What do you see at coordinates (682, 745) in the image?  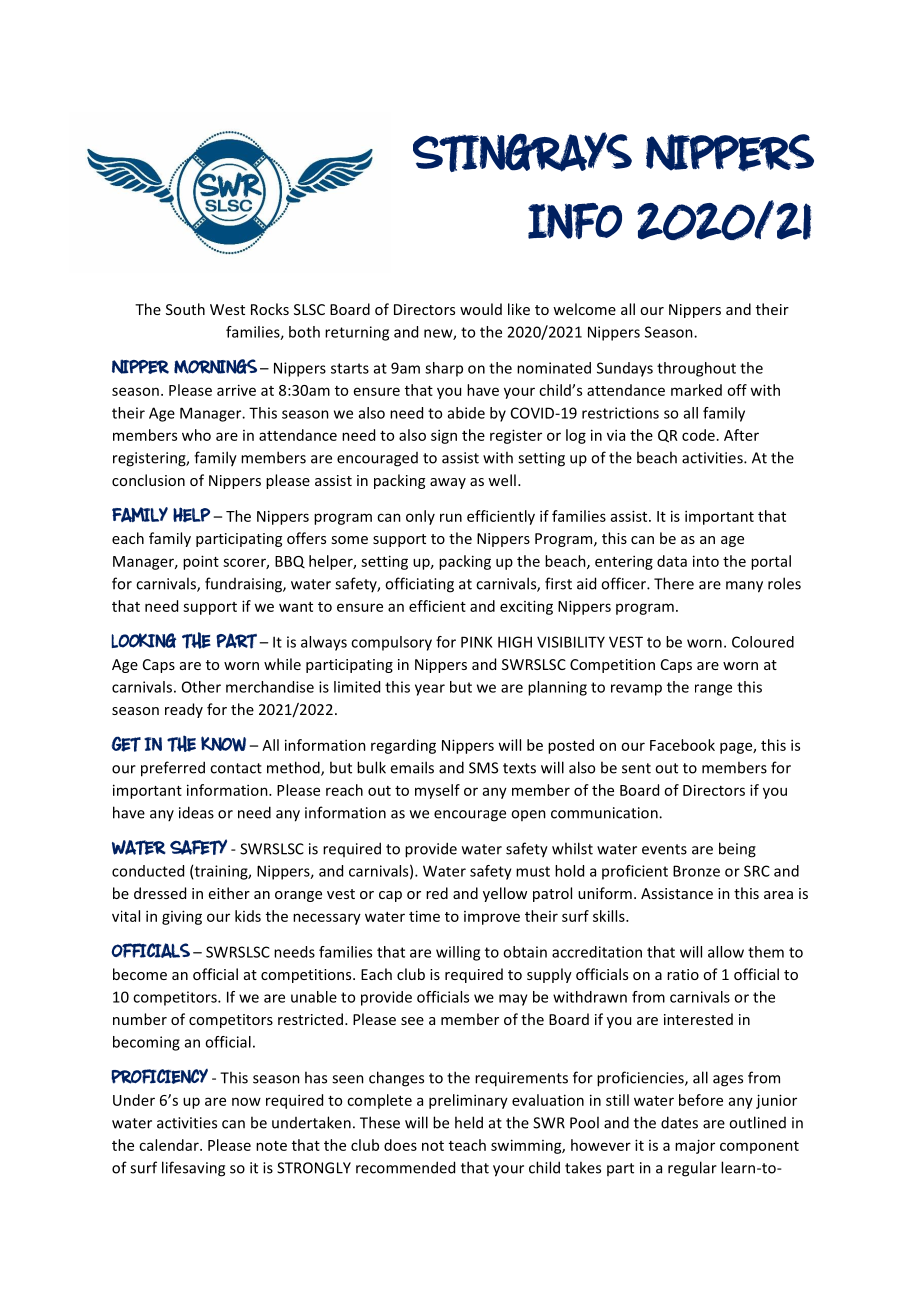 I see `Facebook` at bounding box center [682, 745].
